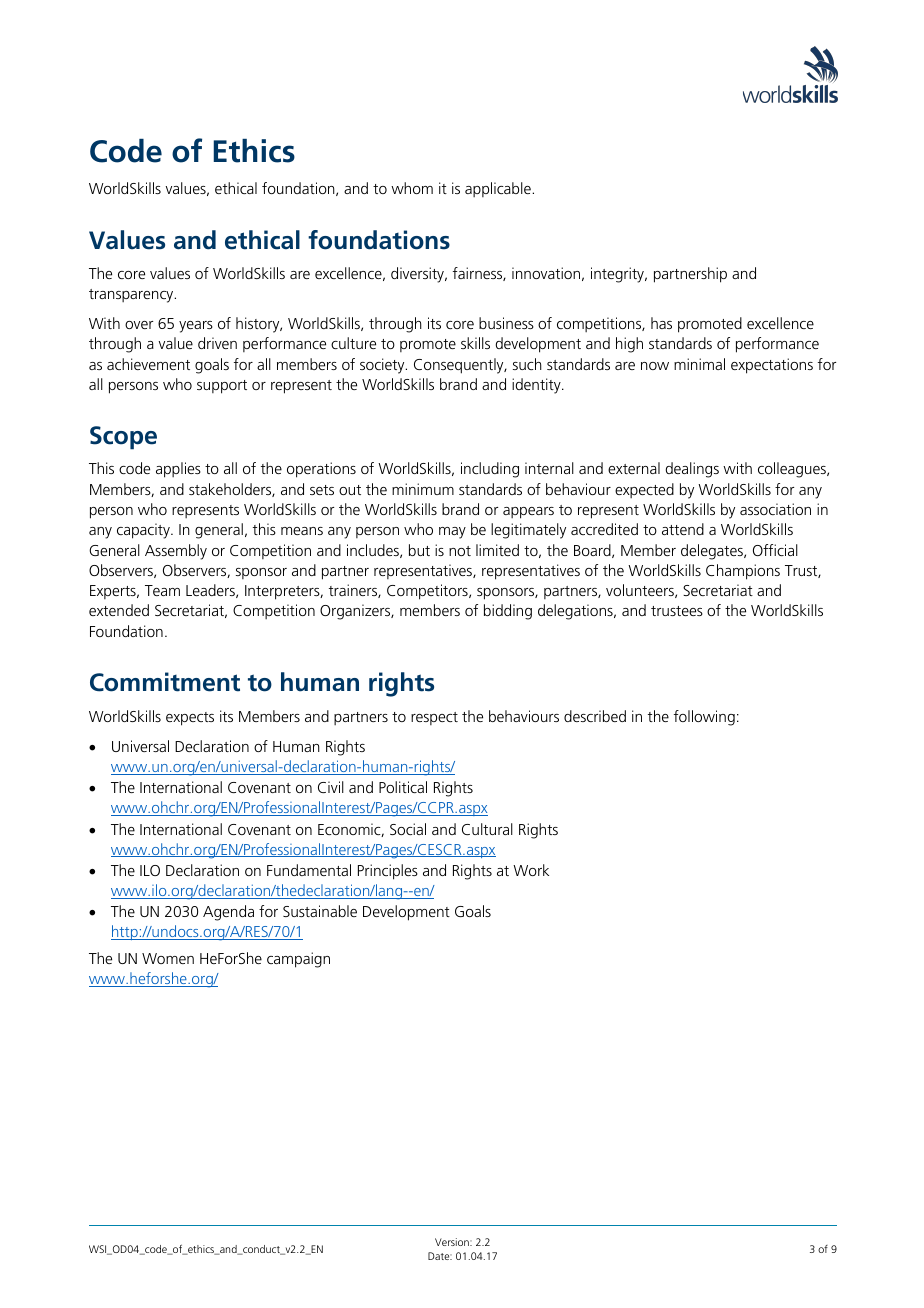 This document has height=1308, width=924. What do you see at coordinates (383, 366) in the document?
I see `society` at bounding box center [383, 366].
